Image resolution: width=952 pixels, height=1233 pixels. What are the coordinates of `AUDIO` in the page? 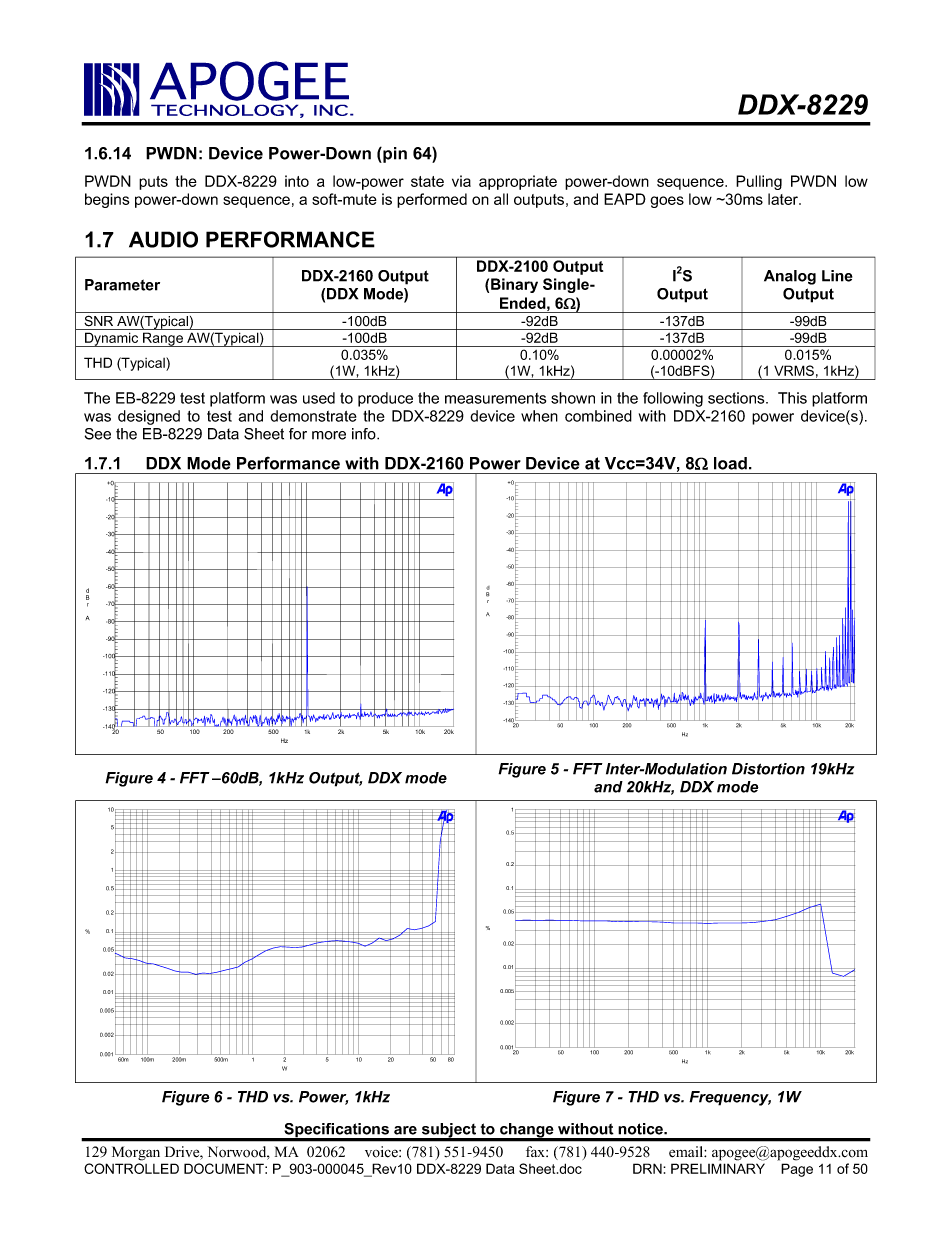 It's located at (163, 239).
